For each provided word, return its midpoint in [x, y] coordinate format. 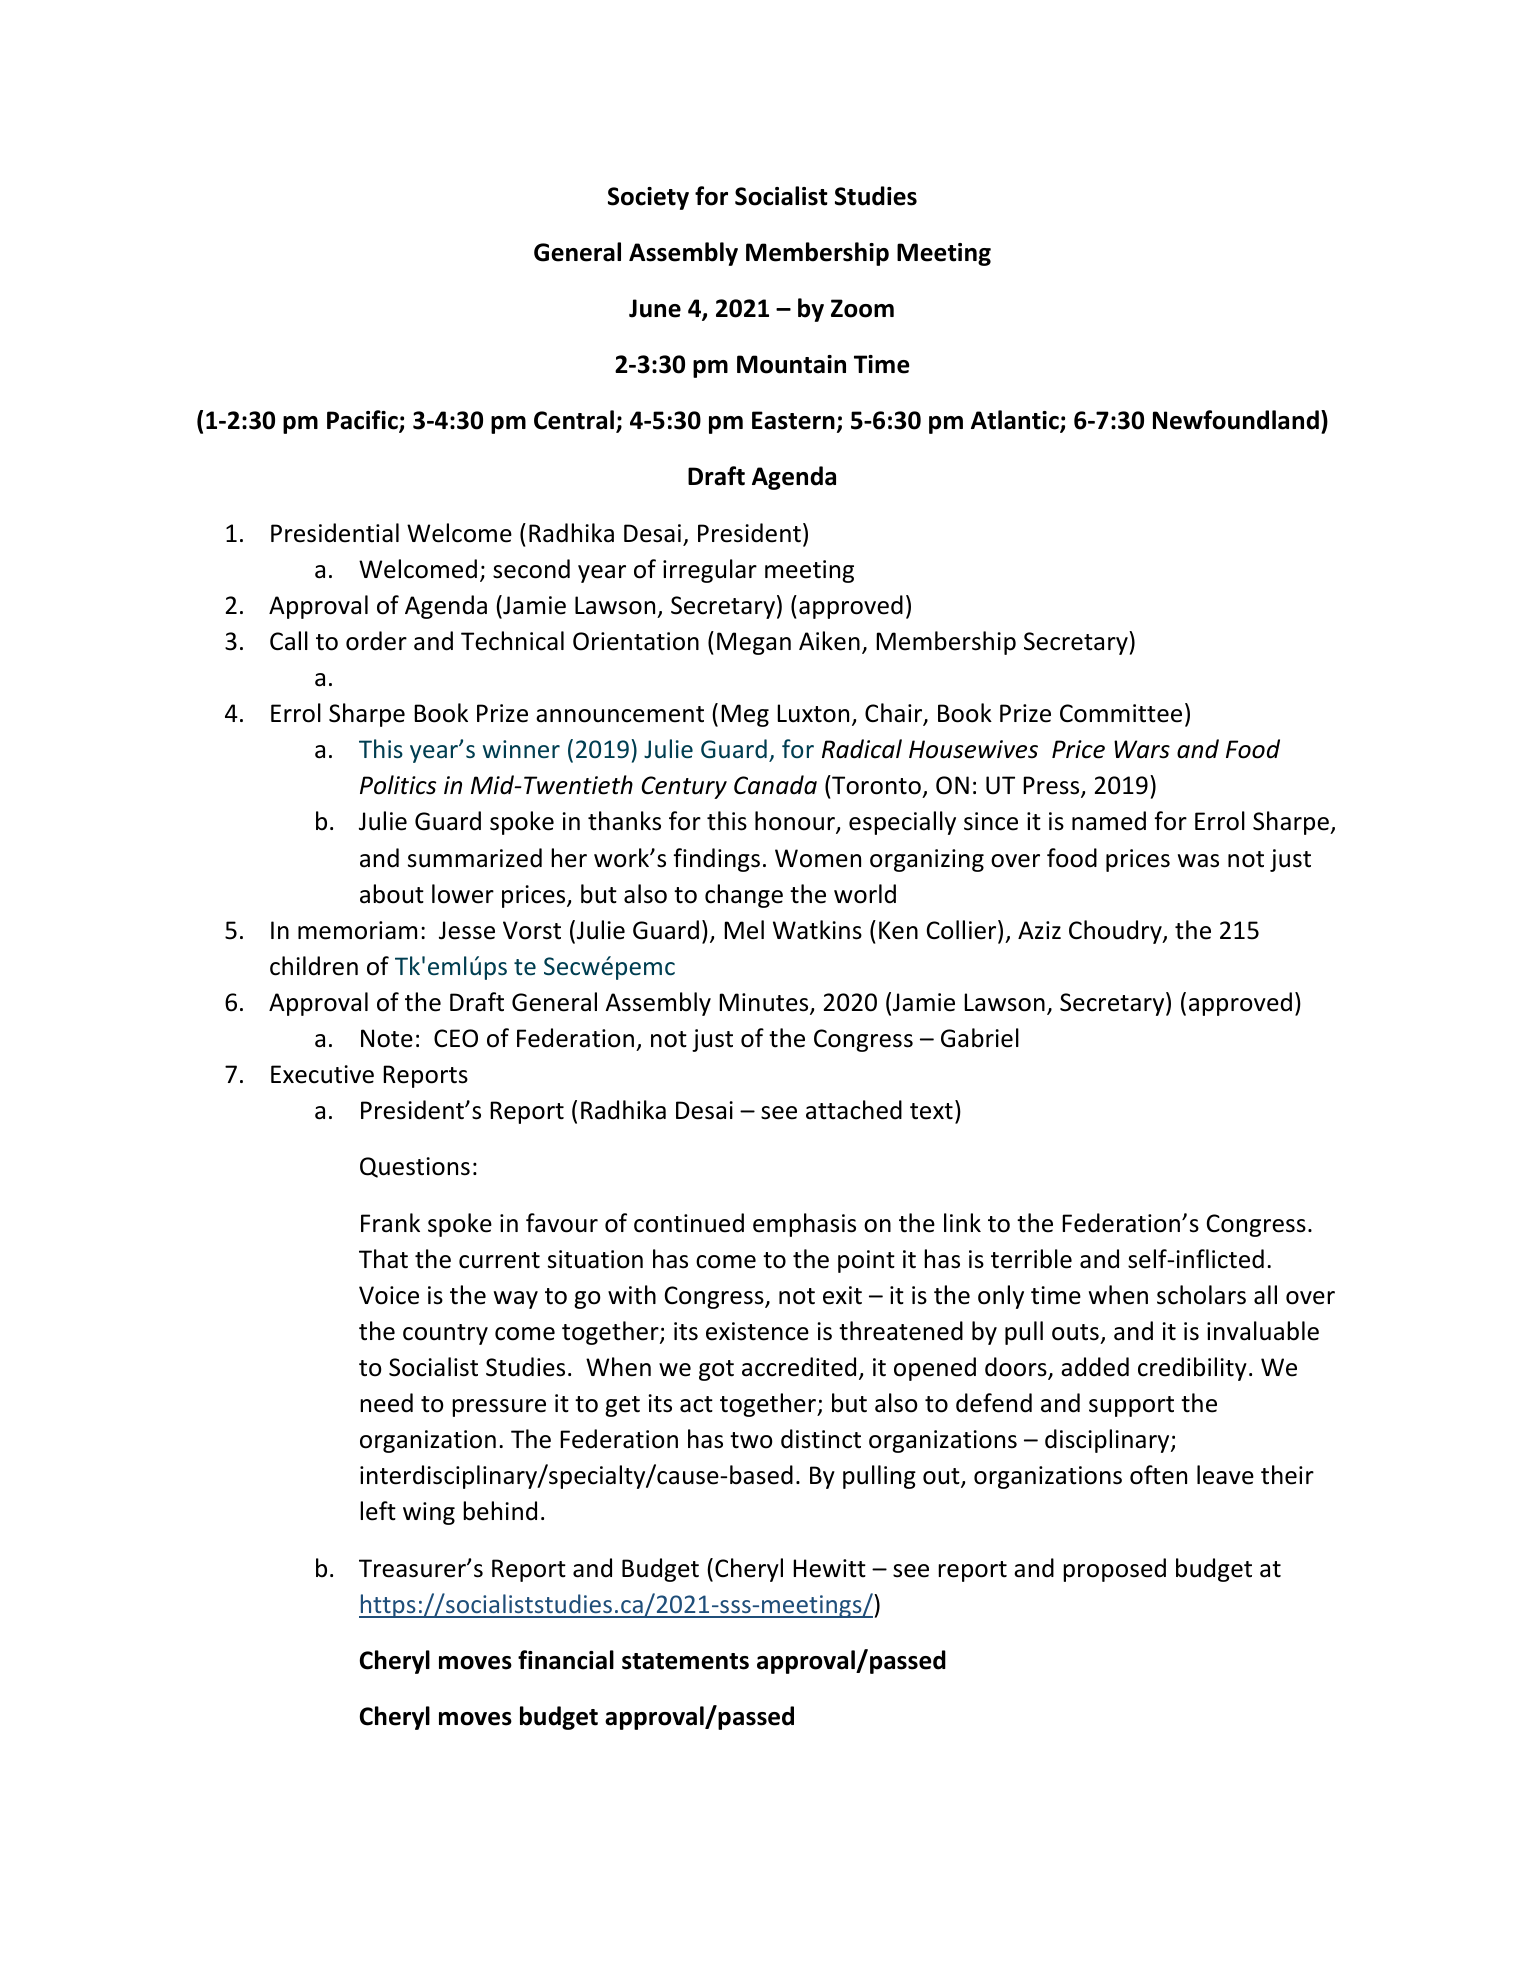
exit [842, 1295]
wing [429, 1513]
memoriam [357, 930]
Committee [1121, 713]
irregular [710, 571]
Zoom [862, 308]
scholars [1201, 1295]
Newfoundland [1236, 420]
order [376, 641]
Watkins [817, 930]
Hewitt [829, 1568]
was [1198, 861]
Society [648, 198]
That [383, 1259]
